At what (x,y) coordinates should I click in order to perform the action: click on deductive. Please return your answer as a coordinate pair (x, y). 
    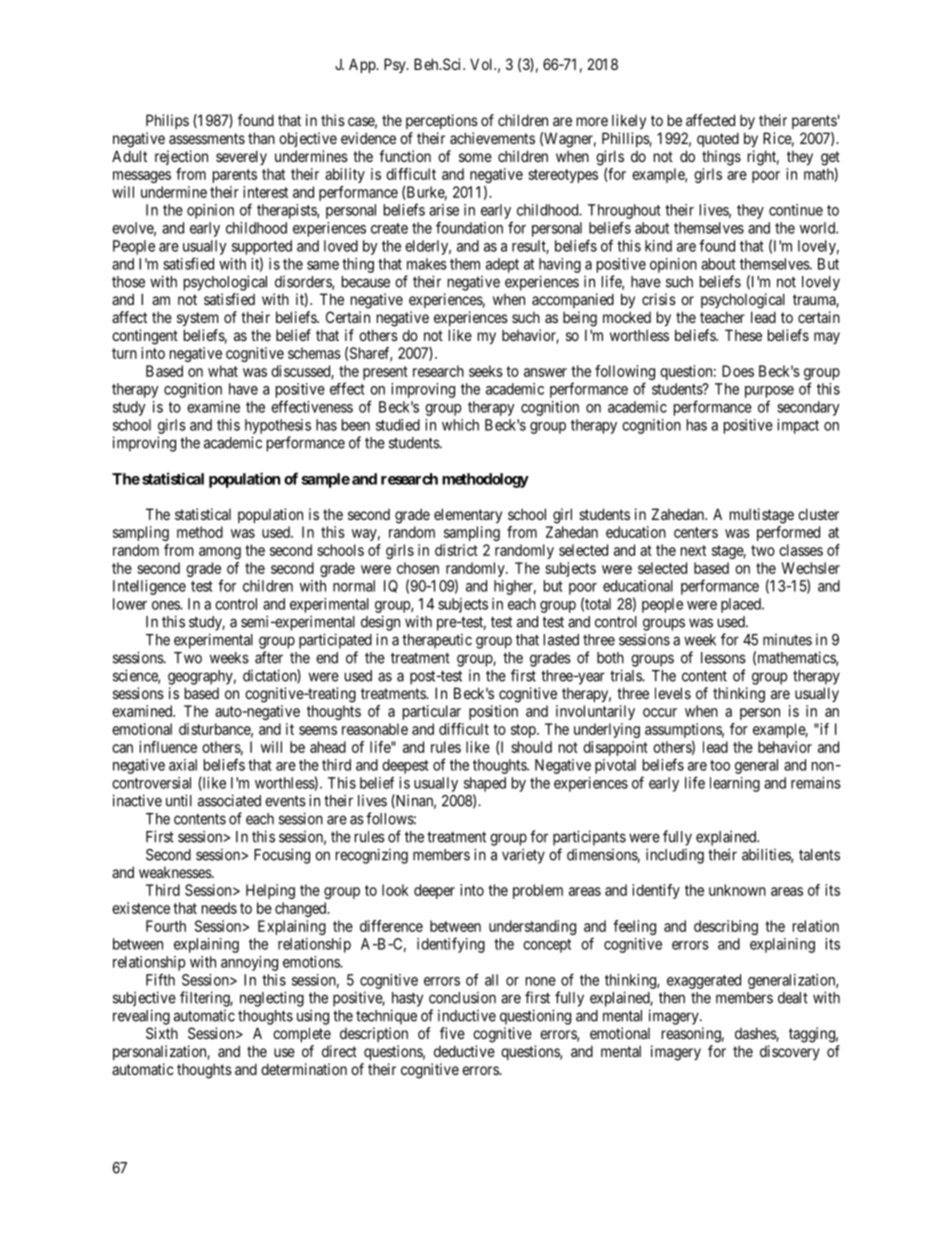
    Looking at the image, I should click on (464, 1051).
